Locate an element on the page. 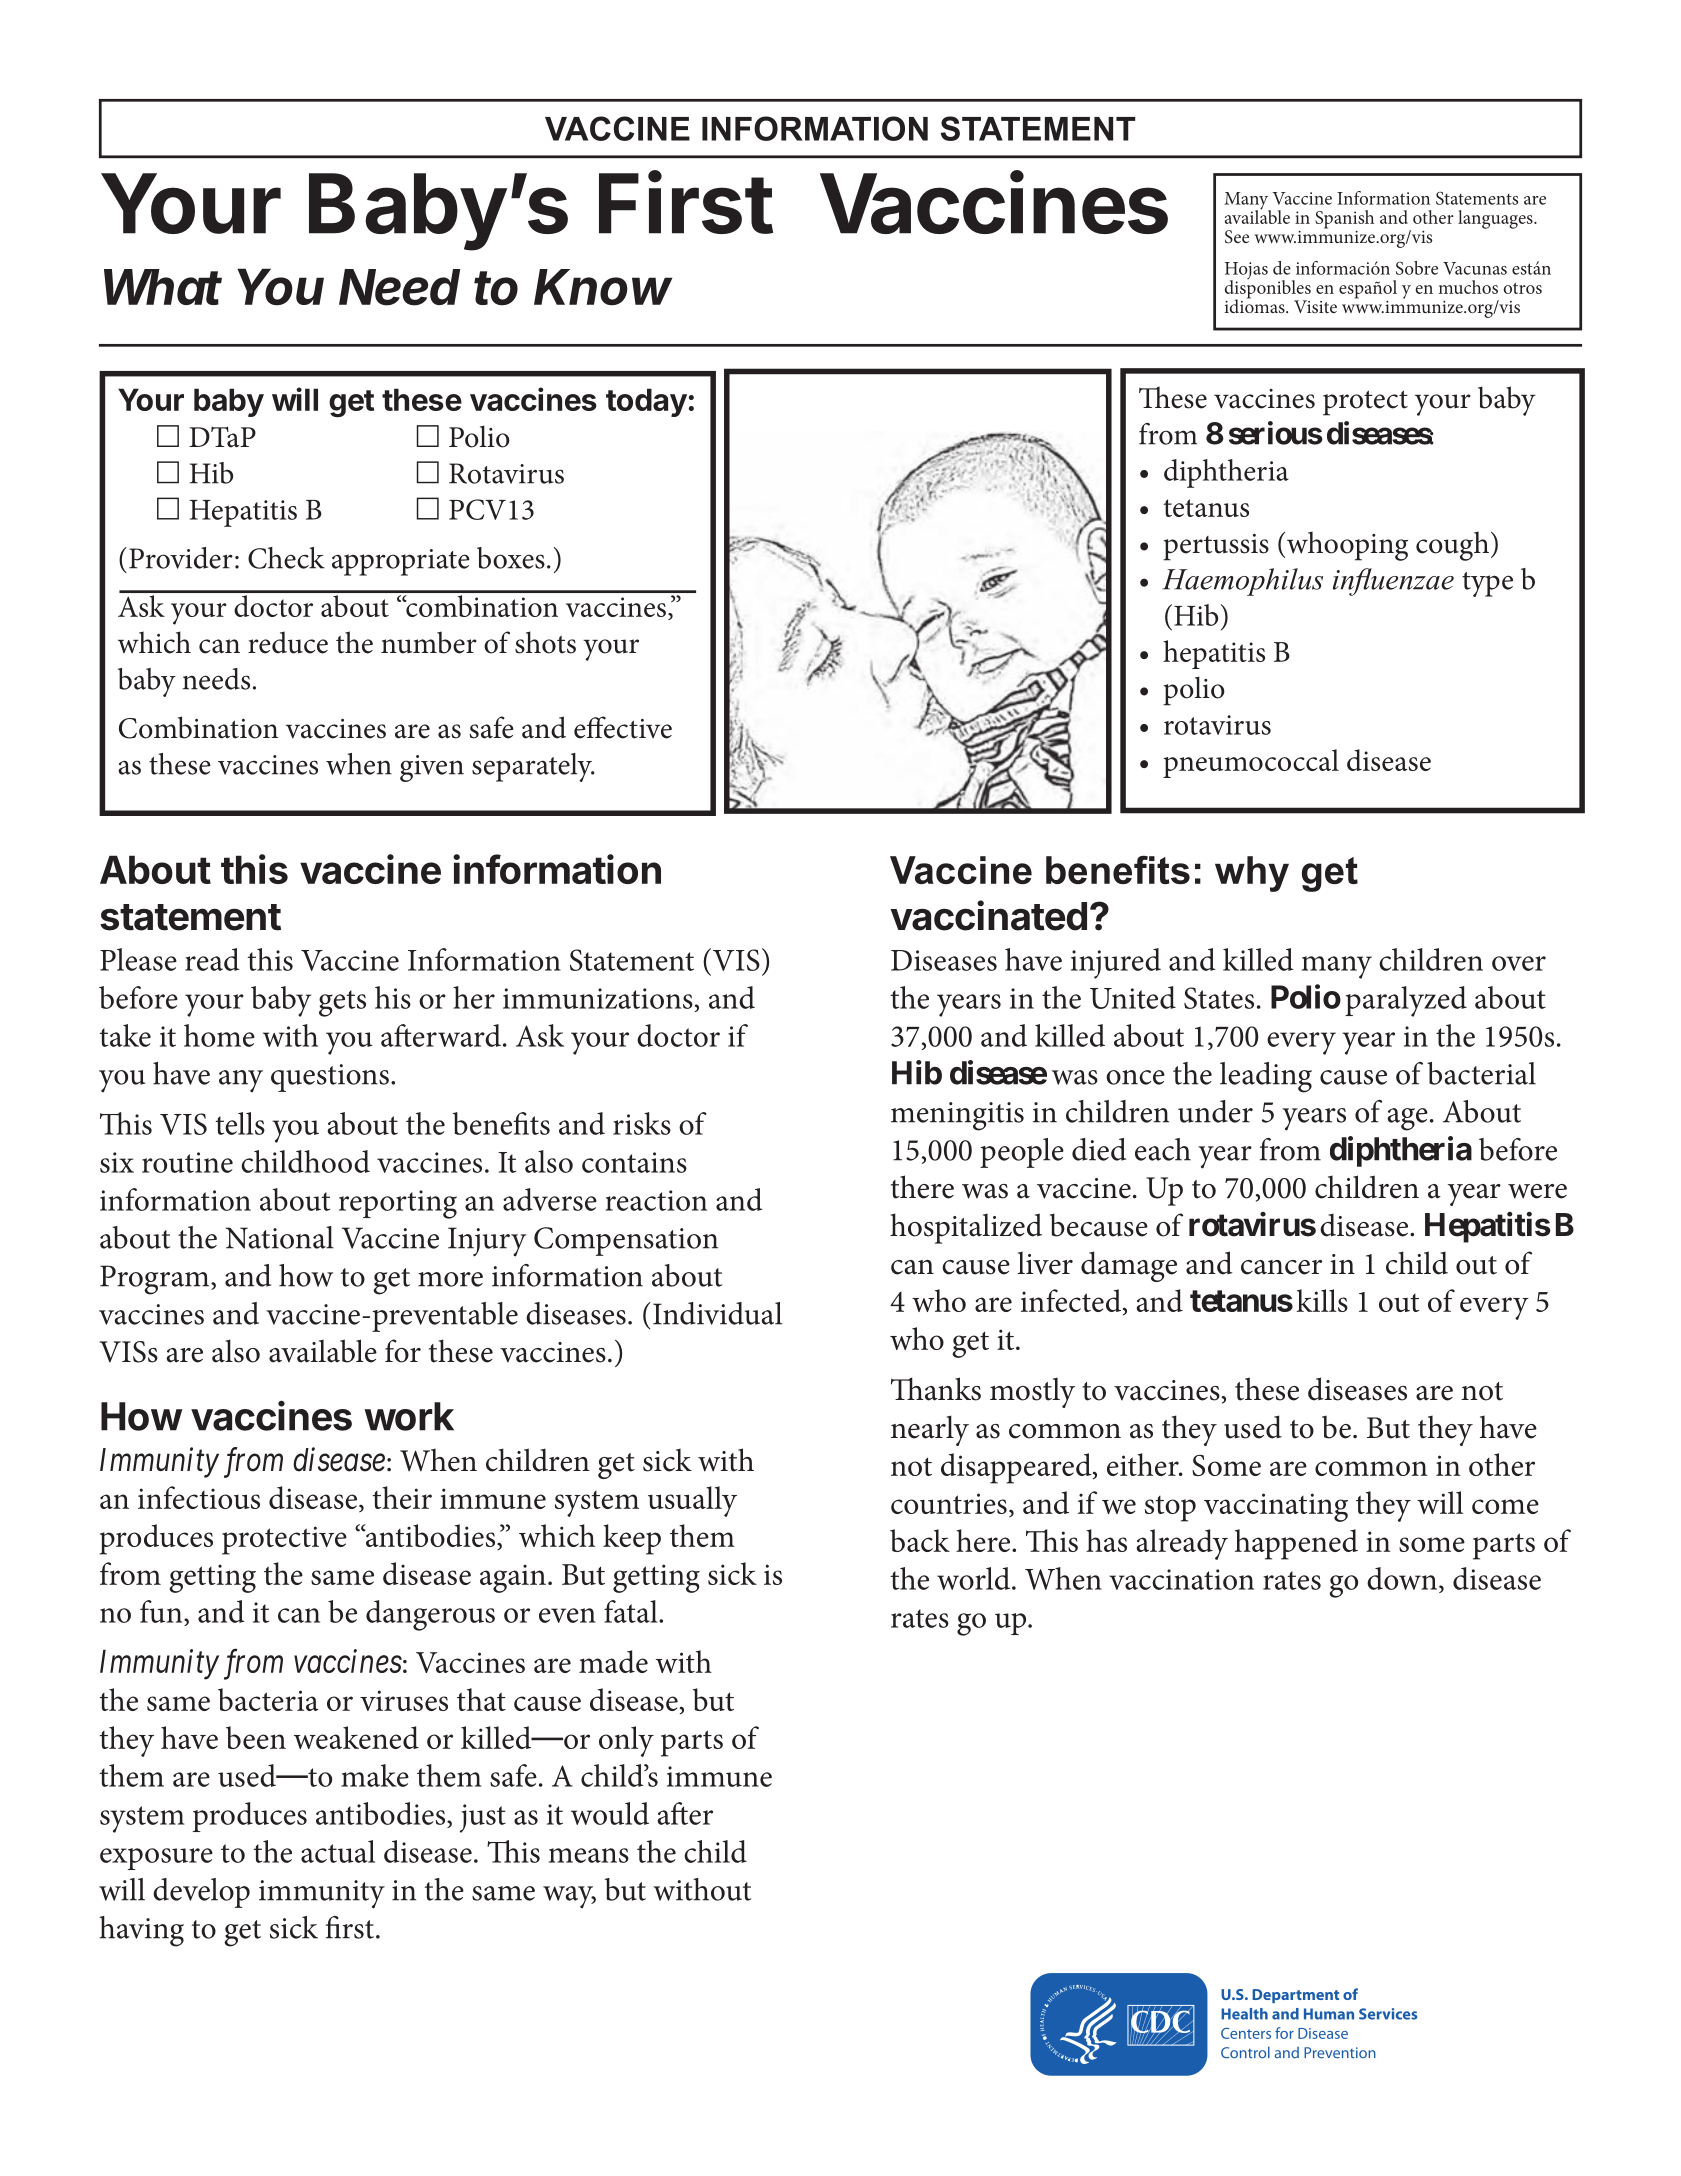  today is located at coordinates (646, 402).
